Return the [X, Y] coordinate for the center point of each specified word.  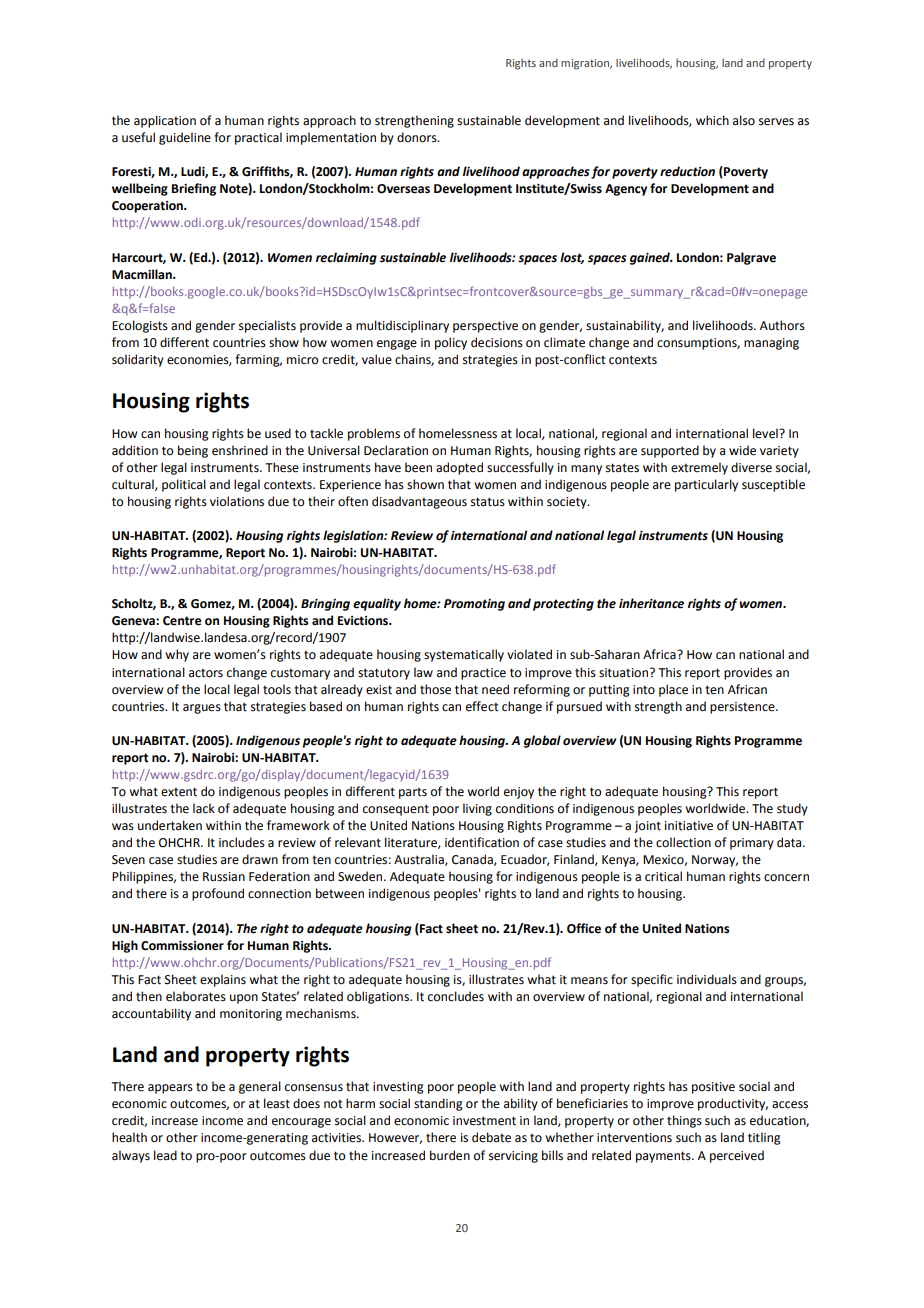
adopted [459, 468]
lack [204, 808]
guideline [185, 138]
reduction [687, 171]
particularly [706, 485]
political [184, 485]
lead [165, 1155]
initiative [689, 826]
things [684, 1121]
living [477, 809]
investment [484, 1121]
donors [418, 137]
